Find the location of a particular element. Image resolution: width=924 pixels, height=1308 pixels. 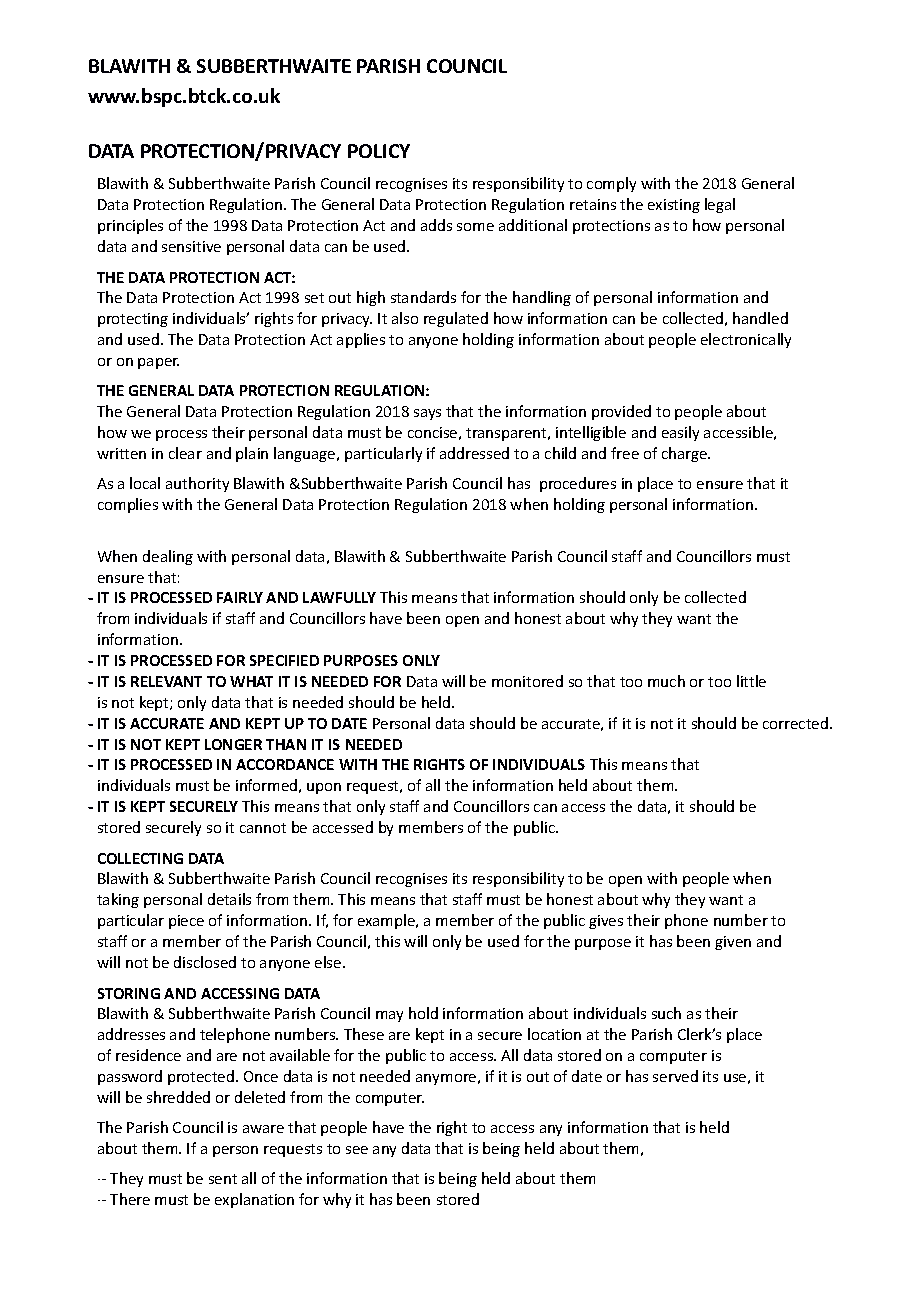

given is located at coordinates (733, 943).
